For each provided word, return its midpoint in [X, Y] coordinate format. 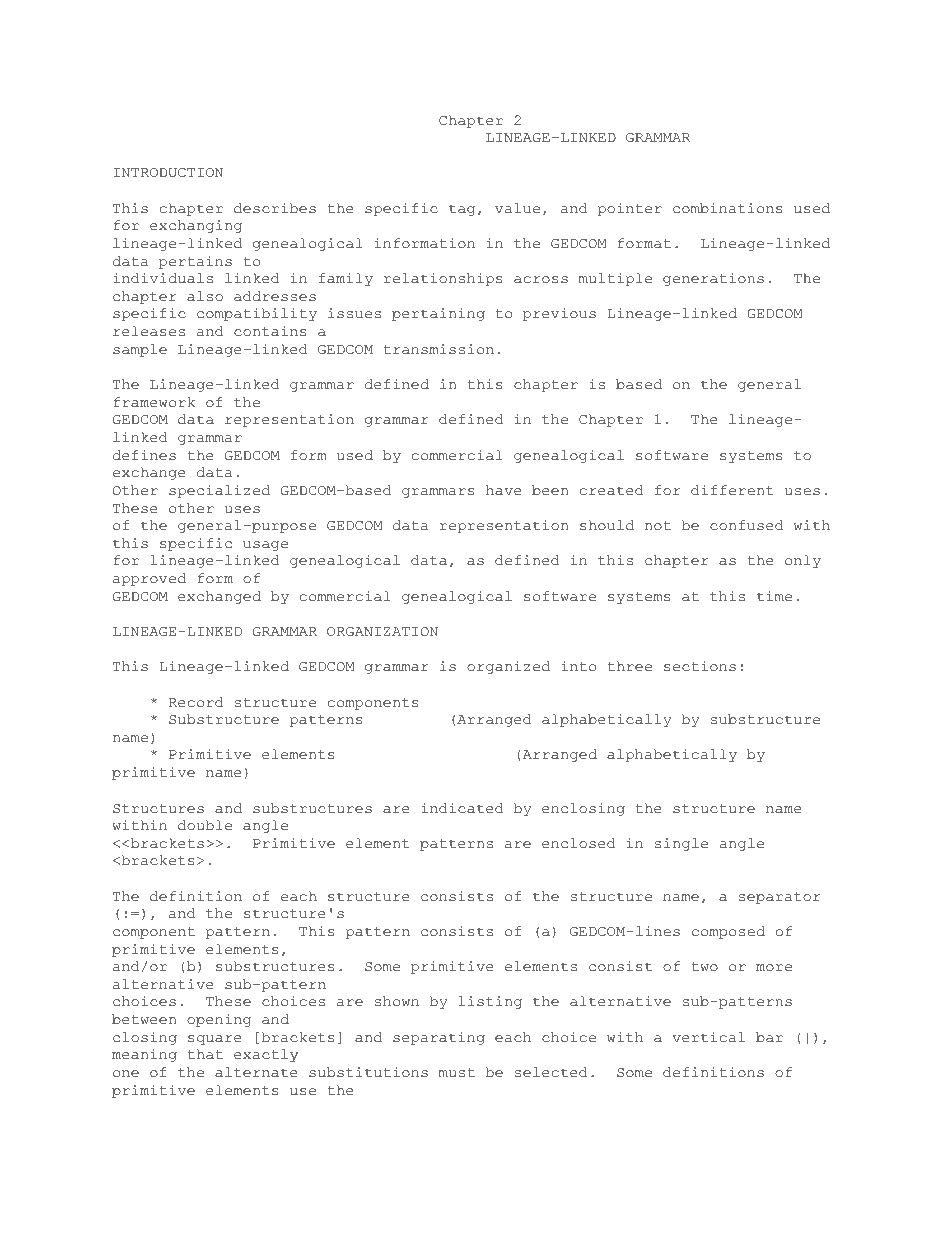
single [681, 844]
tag [462, 210]
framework [154, 402]
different [732, 490]
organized [508, 667]
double [205, 825]
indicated [462, 808]
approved [149, 579]
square [215, 1040]
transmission [439, 349]
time [774, 596]
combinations [727, 208]
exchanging [196, 226]
